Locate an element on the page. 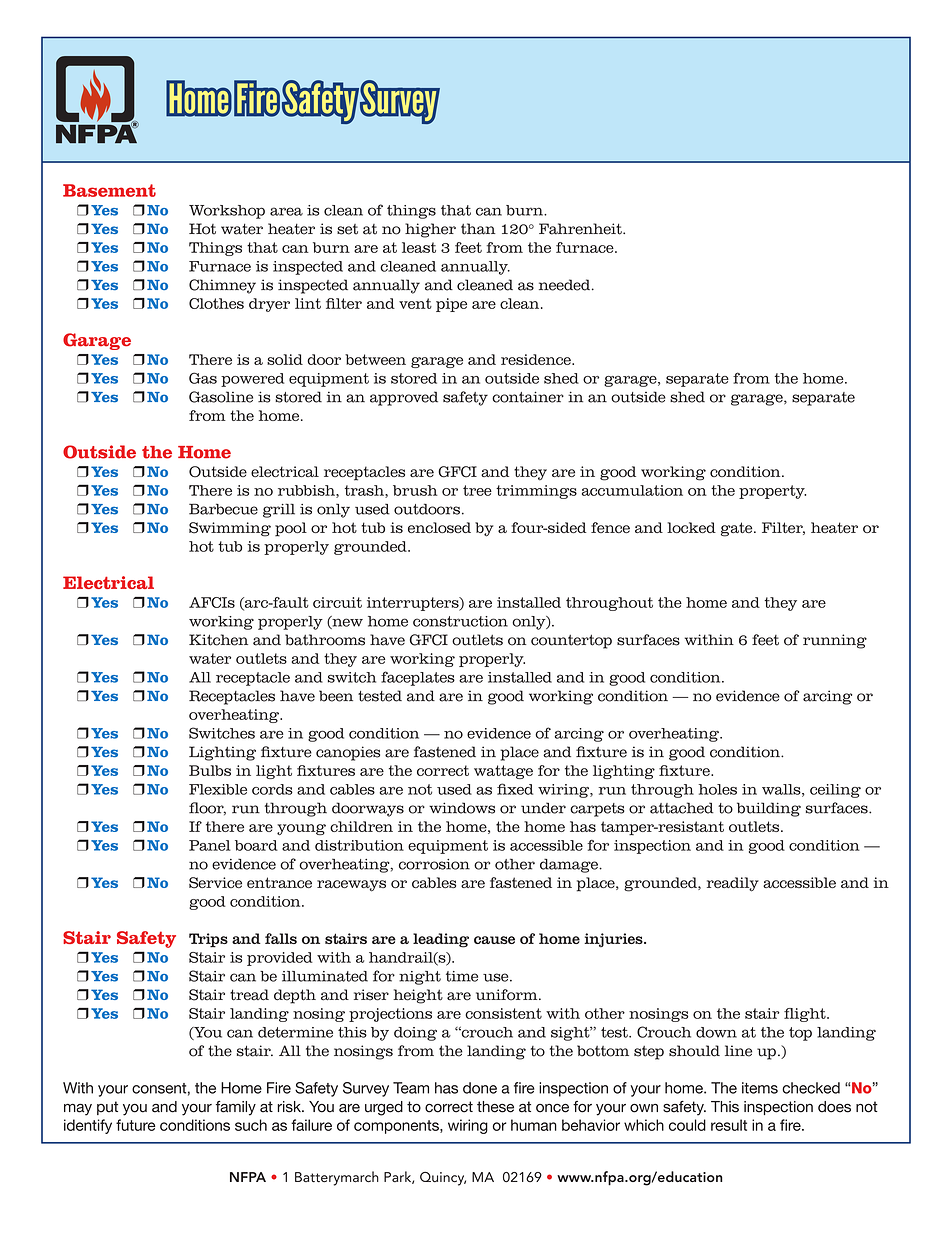 The width and height of the page is (952, 1233). leading is located at coordinates (441, 940).
